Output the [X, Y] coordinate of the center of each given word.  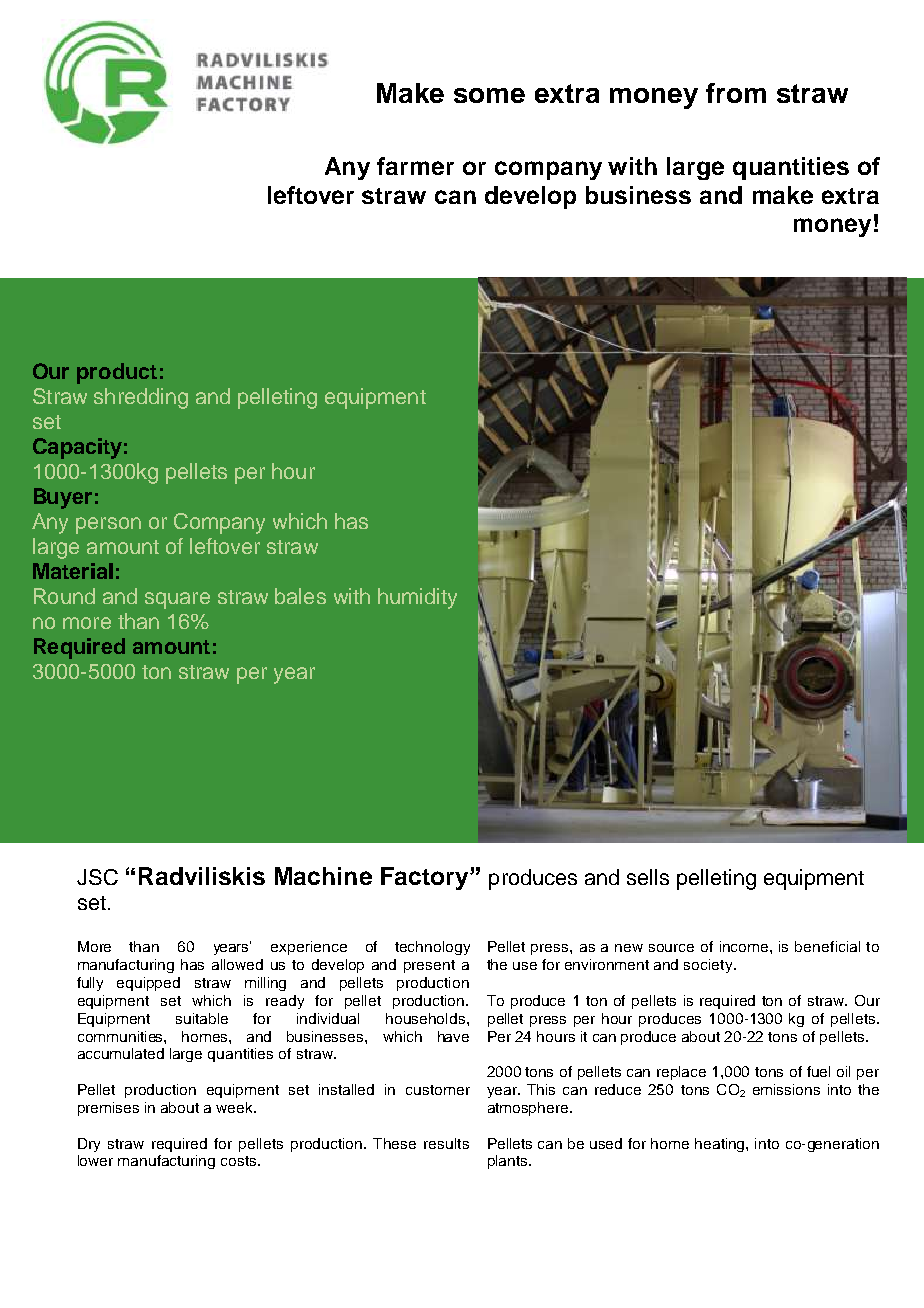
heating [721, 1145]
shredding [141, 398]
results [446, 1143]
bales [300, 596]
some [489, 95]
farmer [415, 166]
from [736, 93]
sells [648, 877]
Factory [426, 878]
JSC [97, 877]
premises [108, 1109]
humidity [417, 598]
